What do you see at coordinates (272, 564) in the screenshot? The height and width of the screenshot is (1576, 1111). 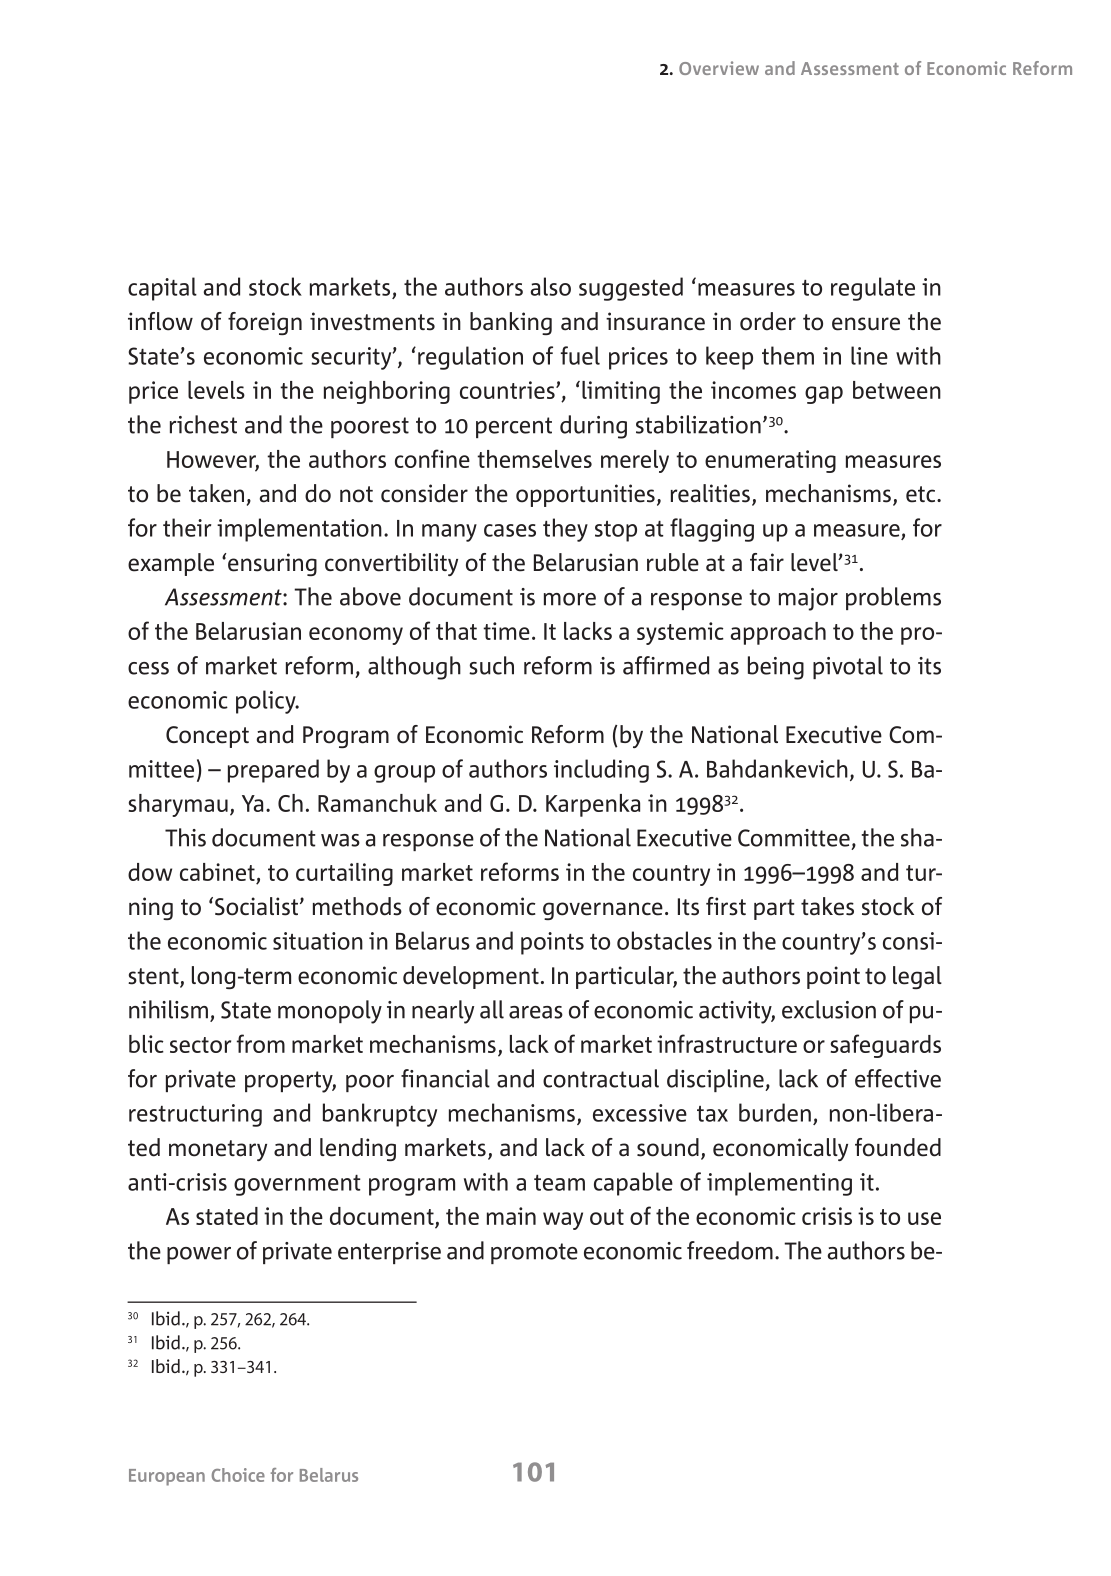 I see `ensuring` at bounding box center [272, 564].
